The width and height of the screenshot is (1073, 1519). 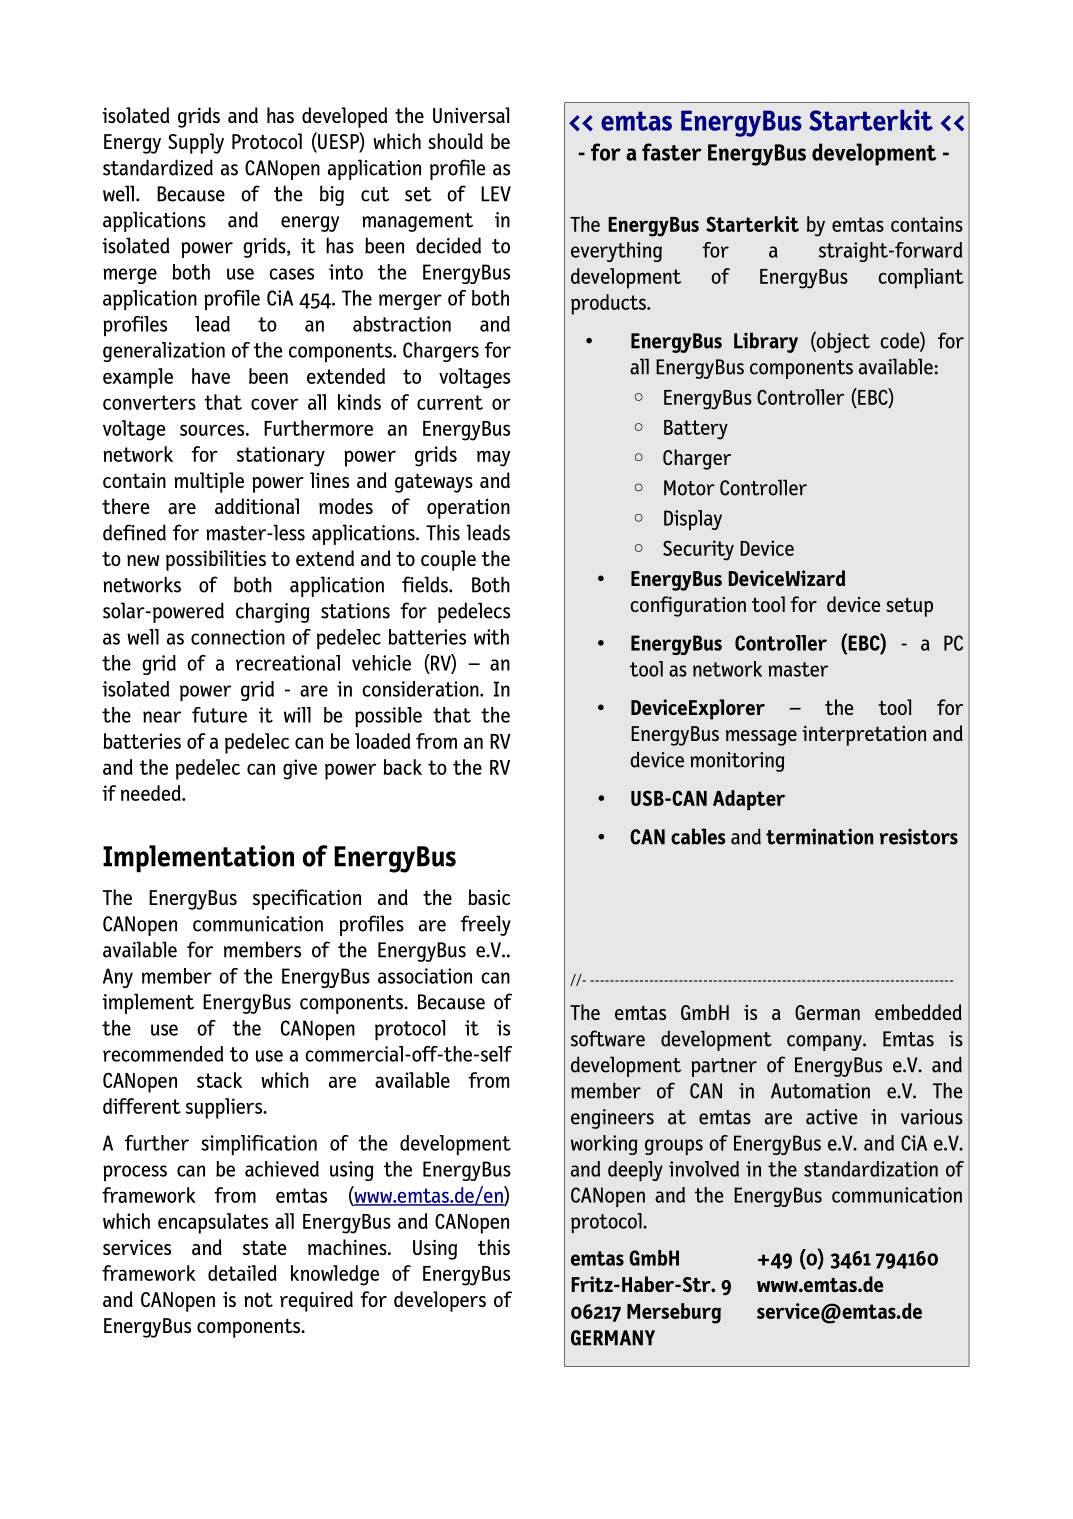 What do you see at coordinates (819, 836) in the screenshot?
I see `termination` at bounding box center [819, 836].
